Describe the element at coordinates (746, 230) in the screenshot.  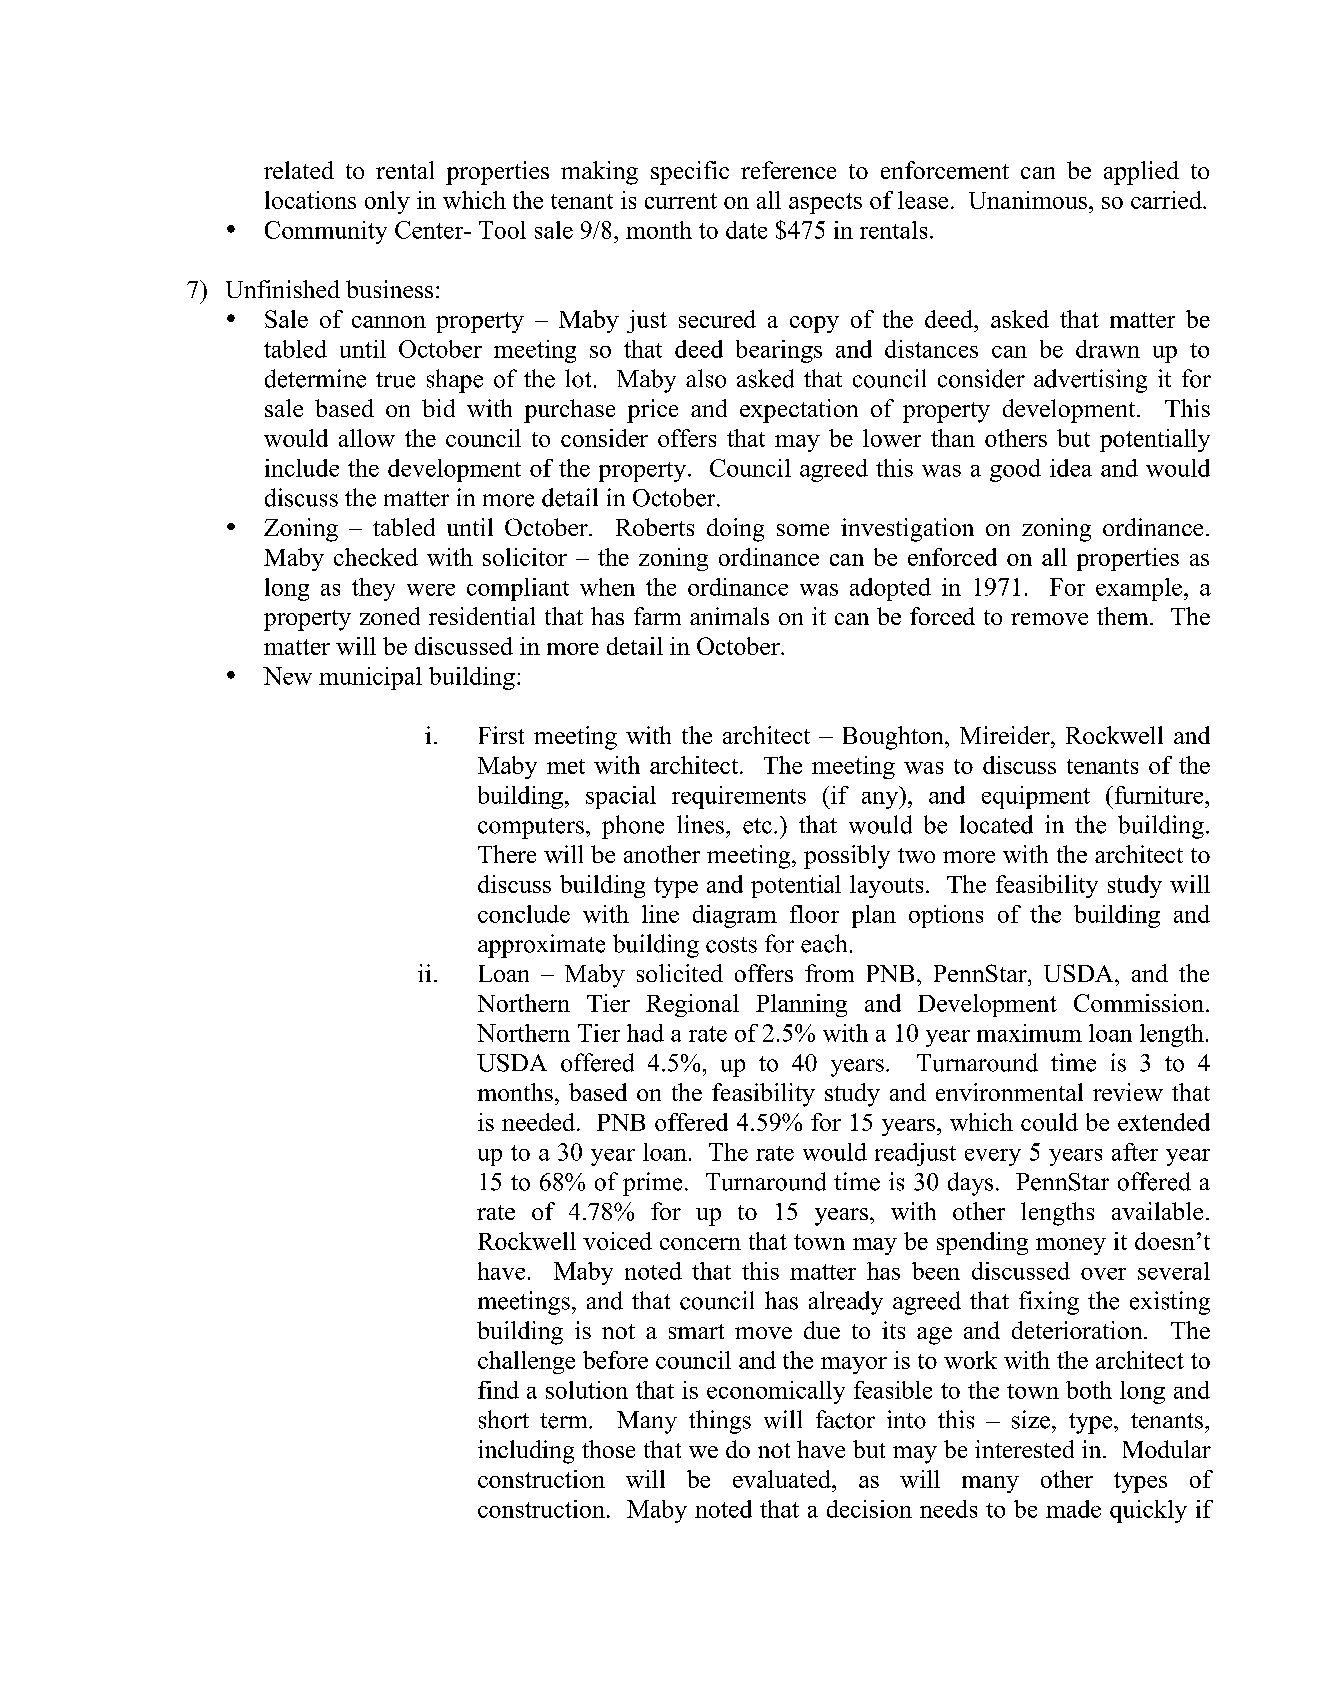
I see `date` at that location.
